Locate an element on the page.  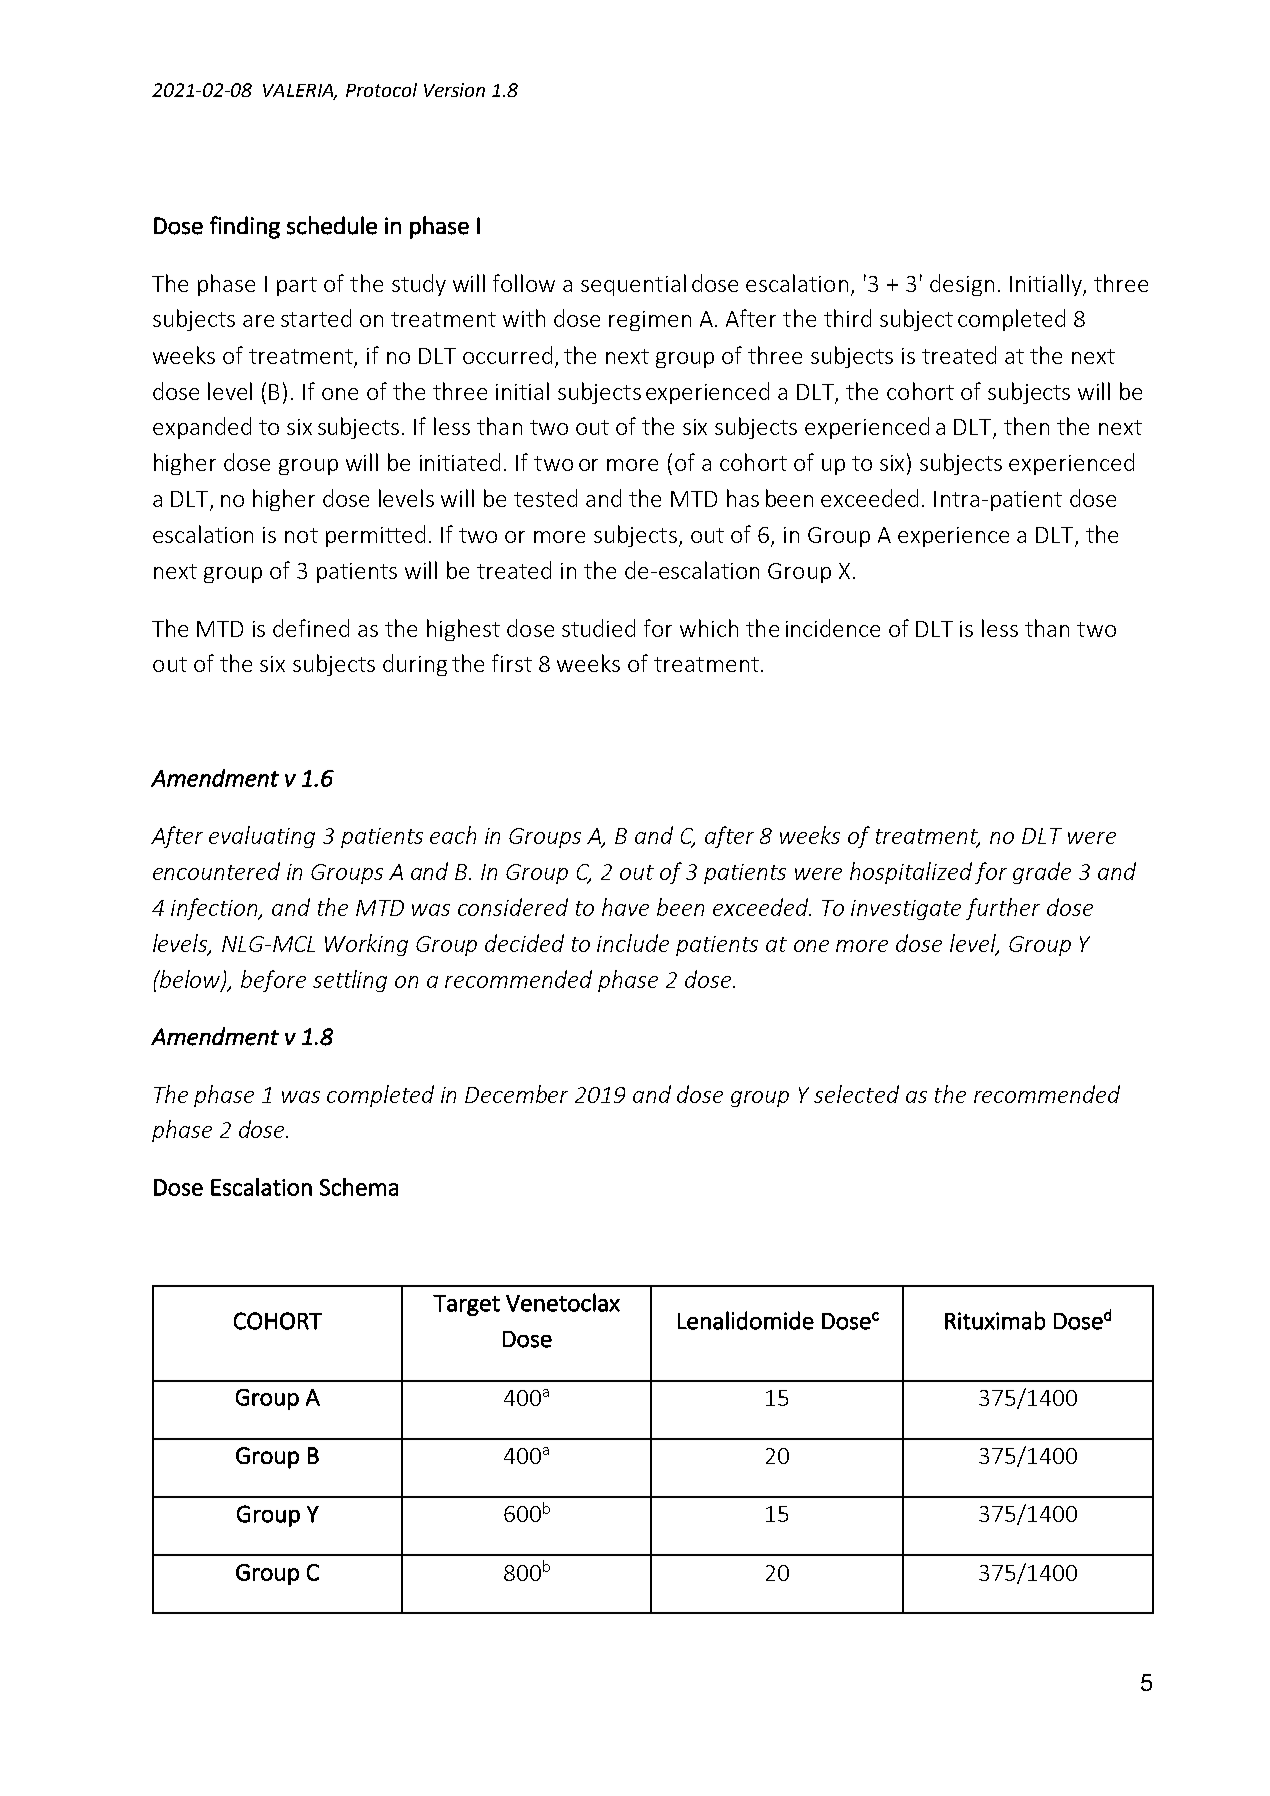
Schema is located at coordinates (359, 1187).
